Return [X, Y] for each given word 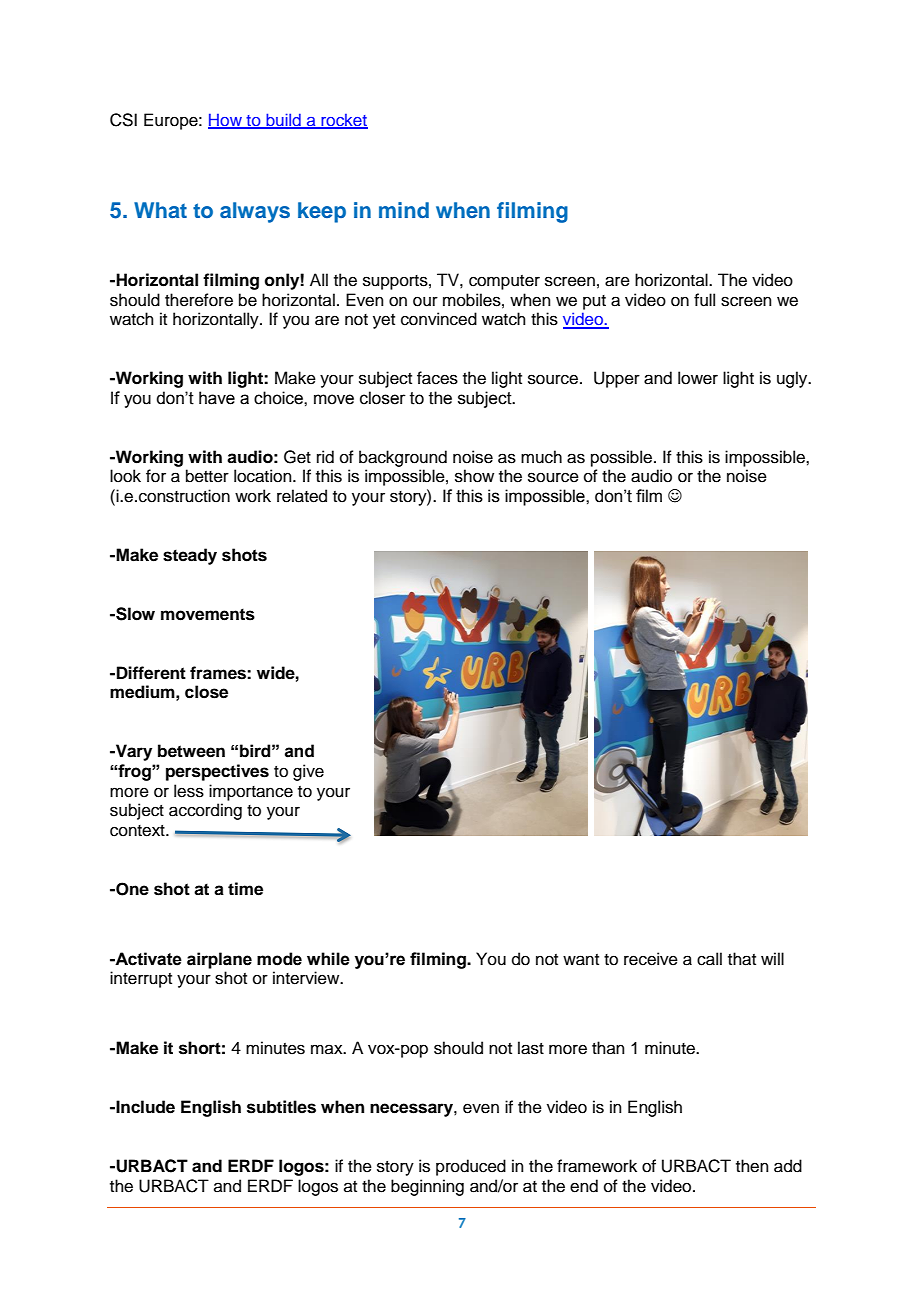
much [541, 457]
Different [151, 673]
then [752, 1166]
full [704, 300]
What [160, 210]
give [308, 772]
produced [471, 1167]
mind [404, 210]
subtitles [281, 1107]
